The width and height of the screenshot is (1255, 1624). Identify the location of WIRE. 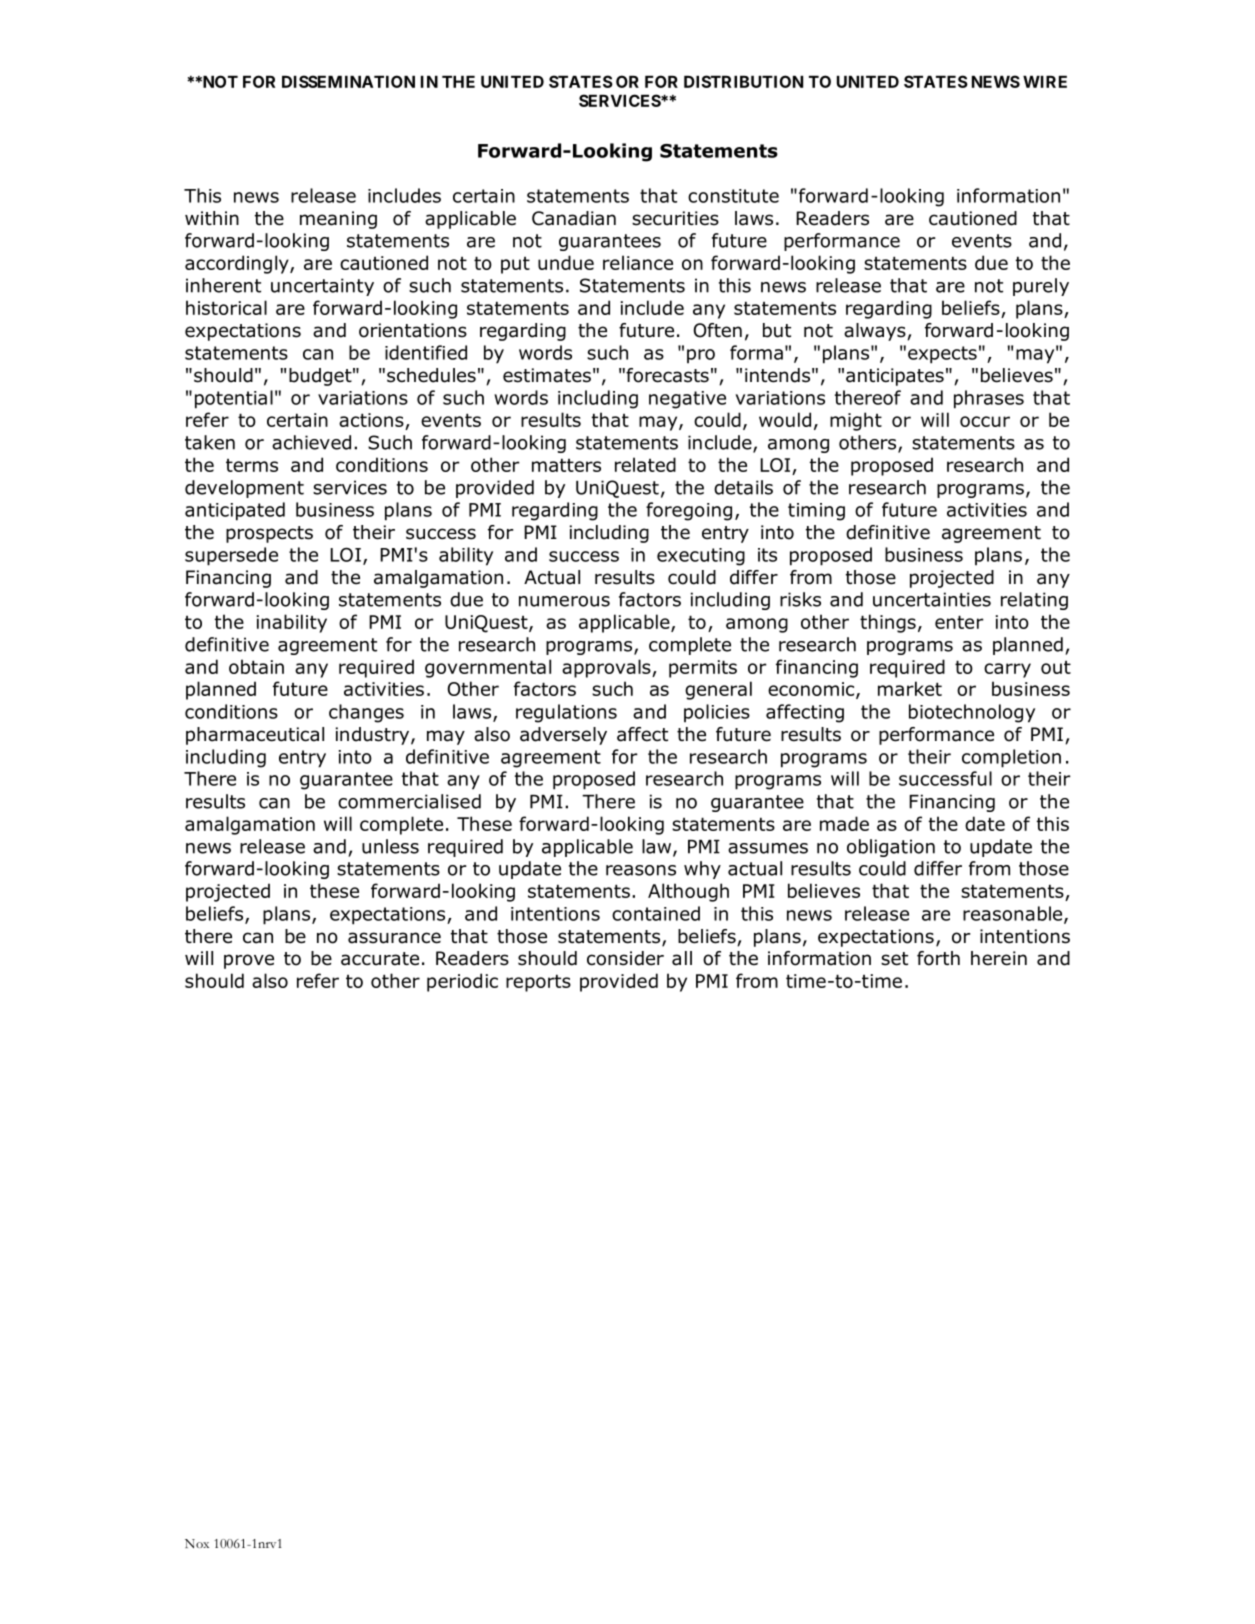
(1045, 82).
